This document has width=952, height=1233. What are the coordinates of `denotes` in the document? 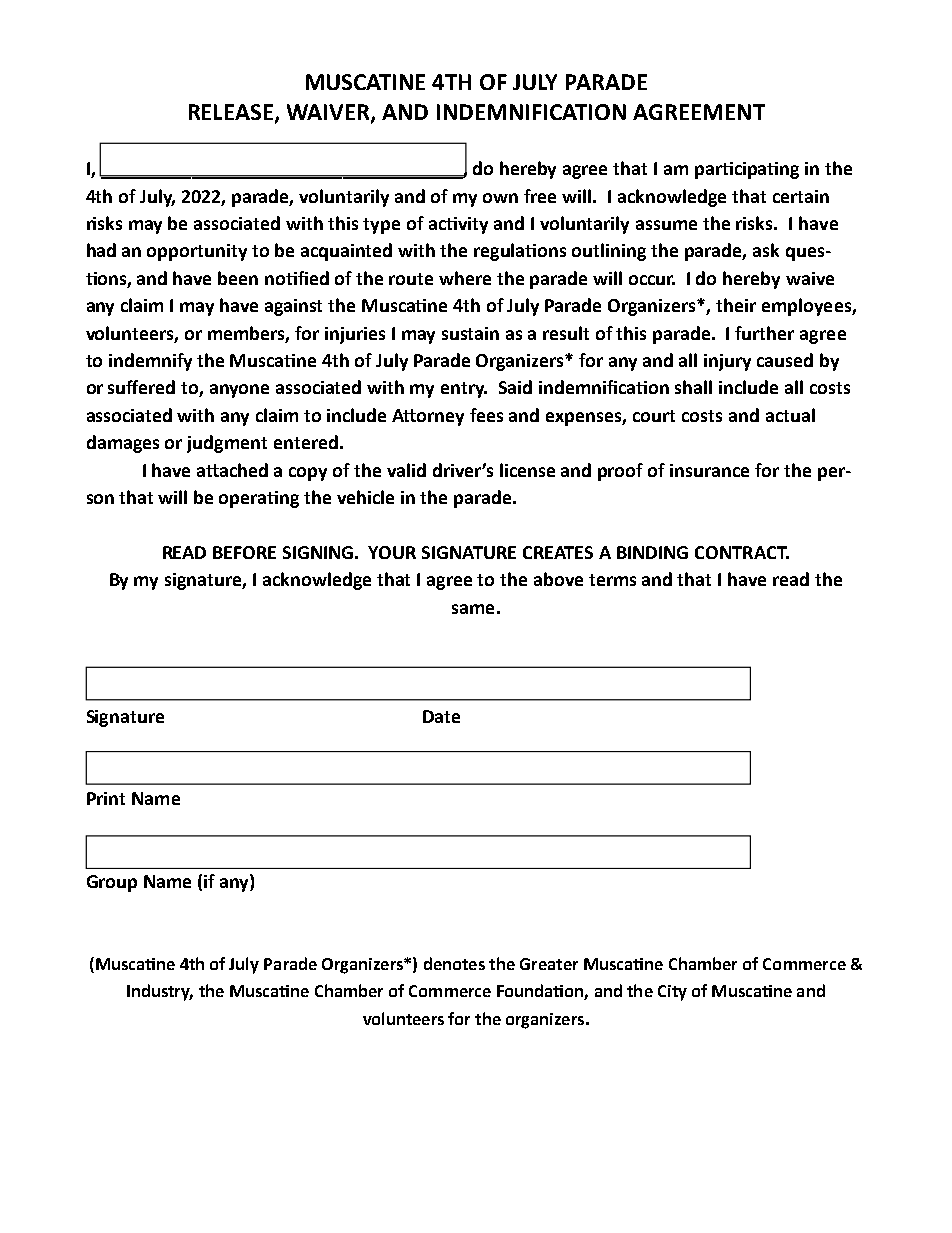 It's located at (454, 963).
